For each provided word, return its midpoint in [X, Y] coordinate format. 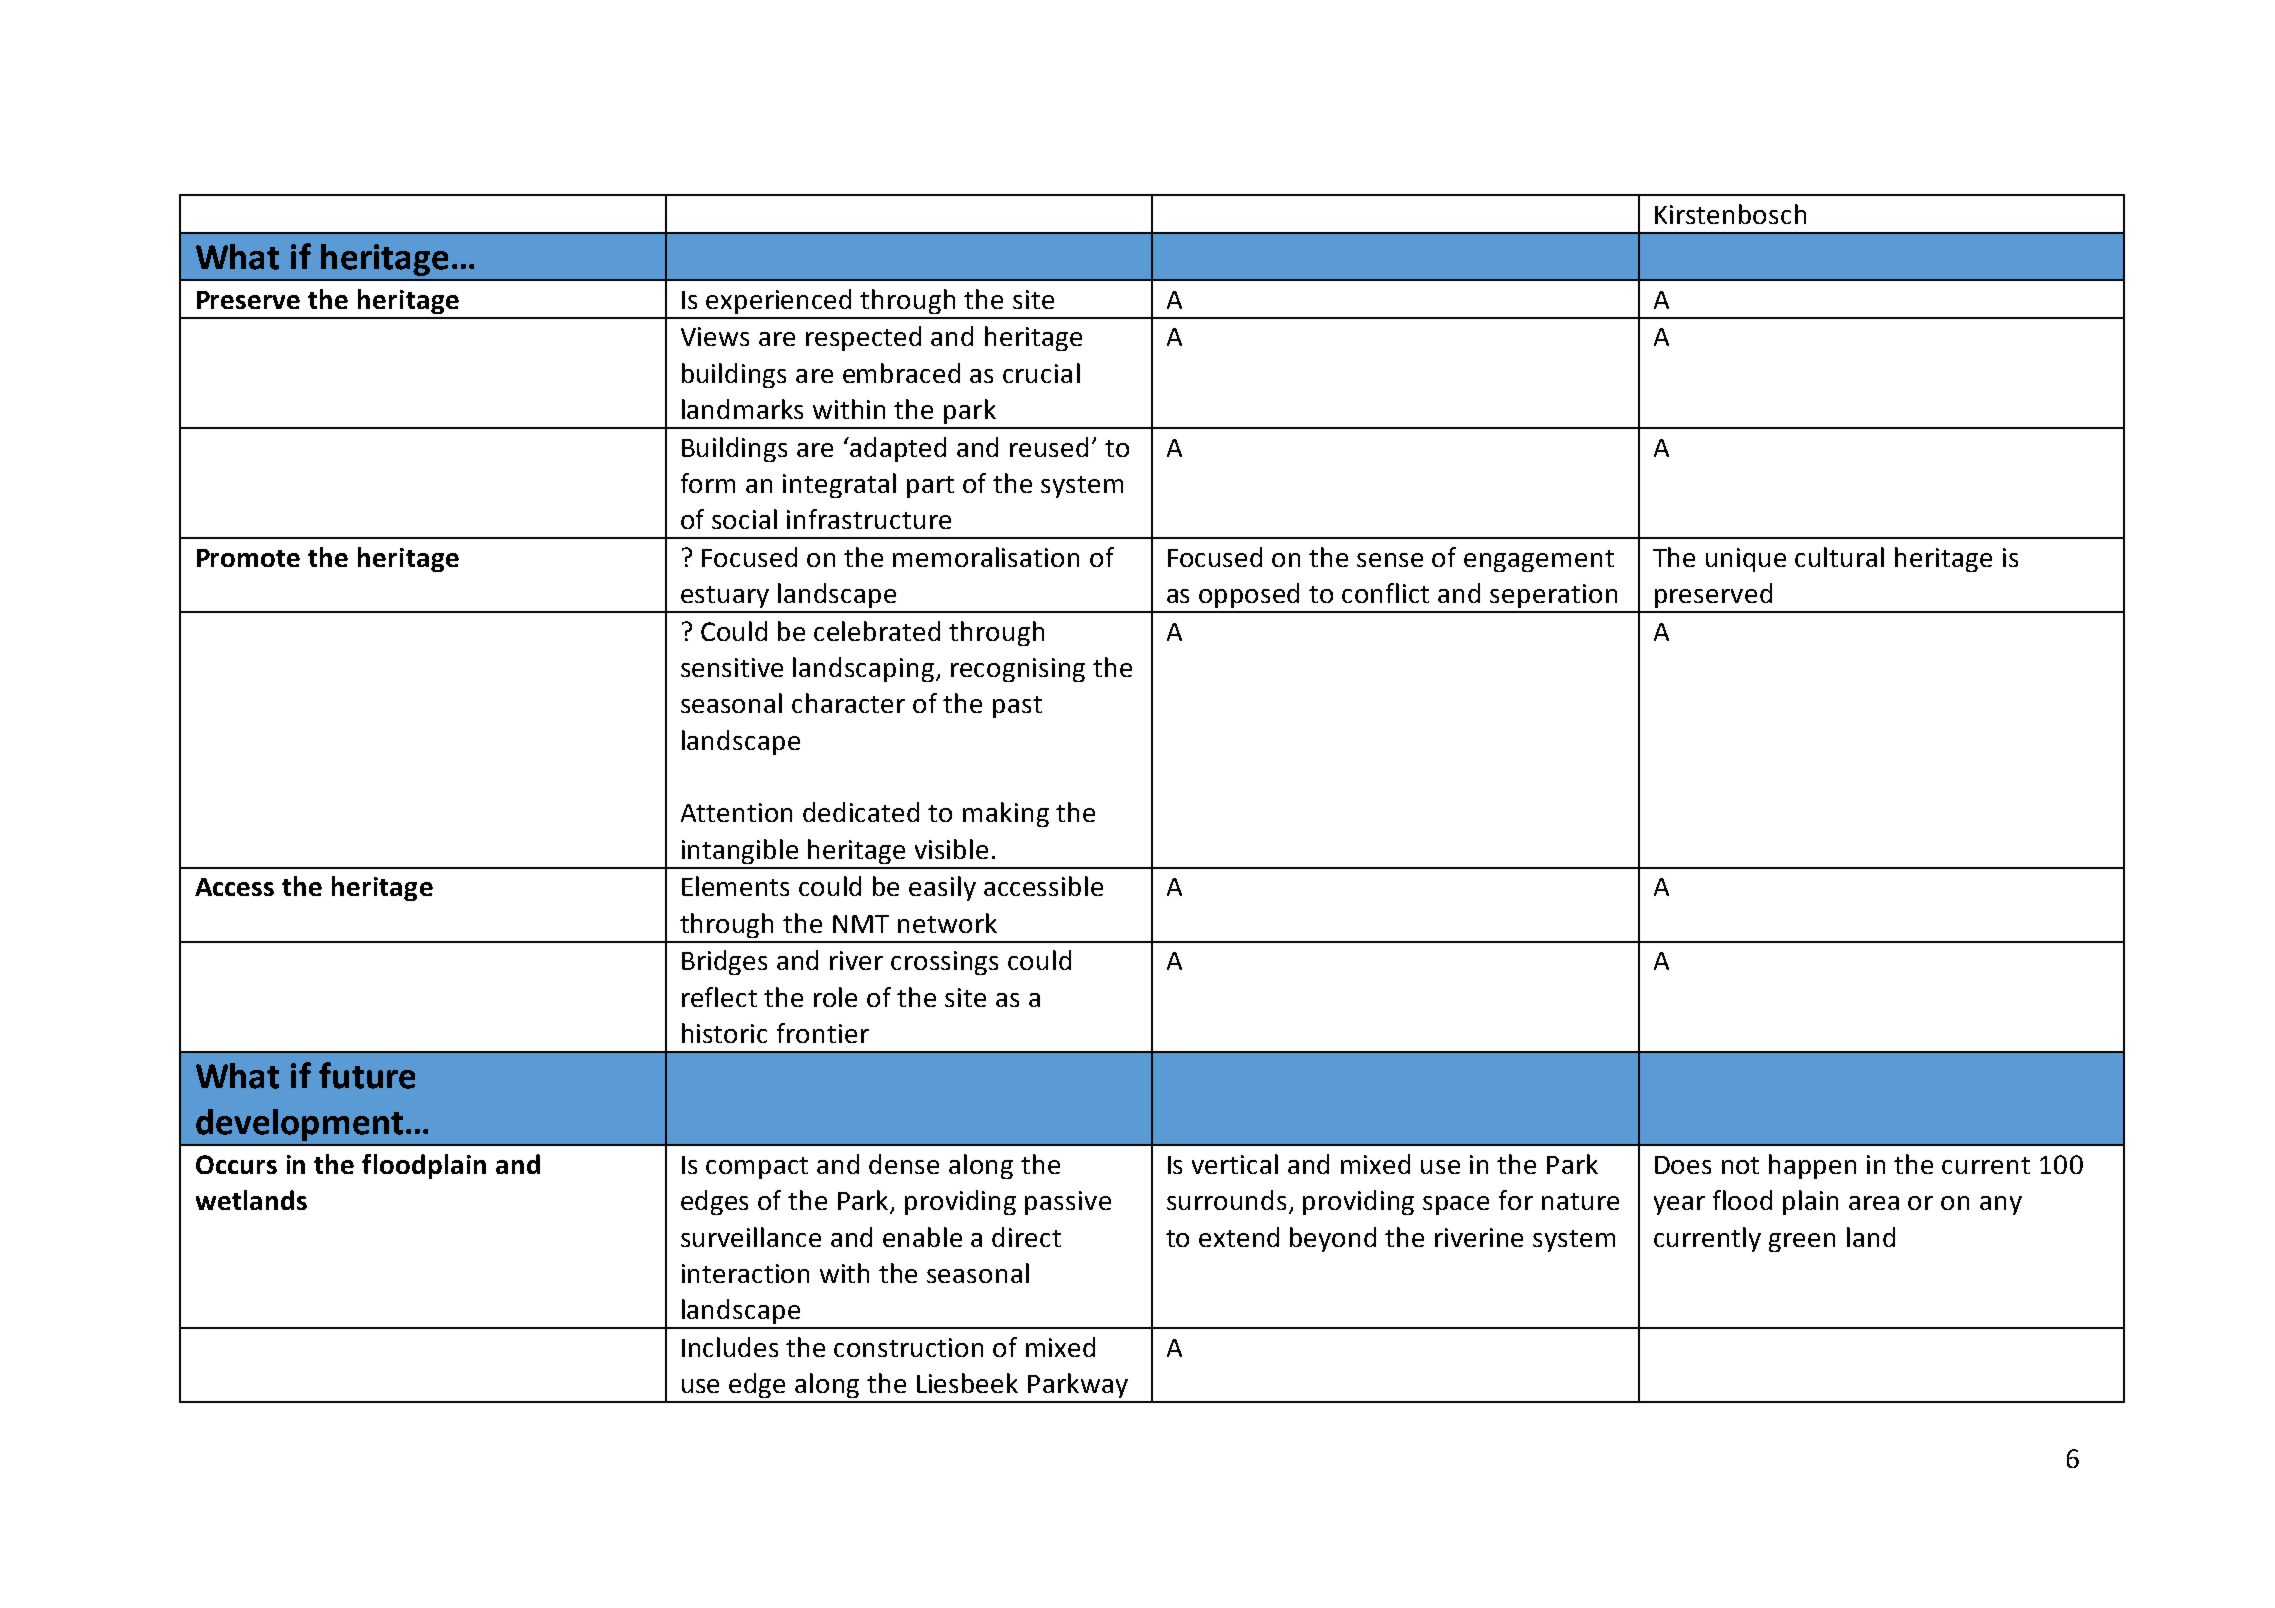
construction [908, 1347]
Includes [730, 1347]
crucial [1041, 373]
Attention [736, 812]
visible [951, 849]
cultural [1839, 557]
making [1006, 814]
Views [715, 336]
